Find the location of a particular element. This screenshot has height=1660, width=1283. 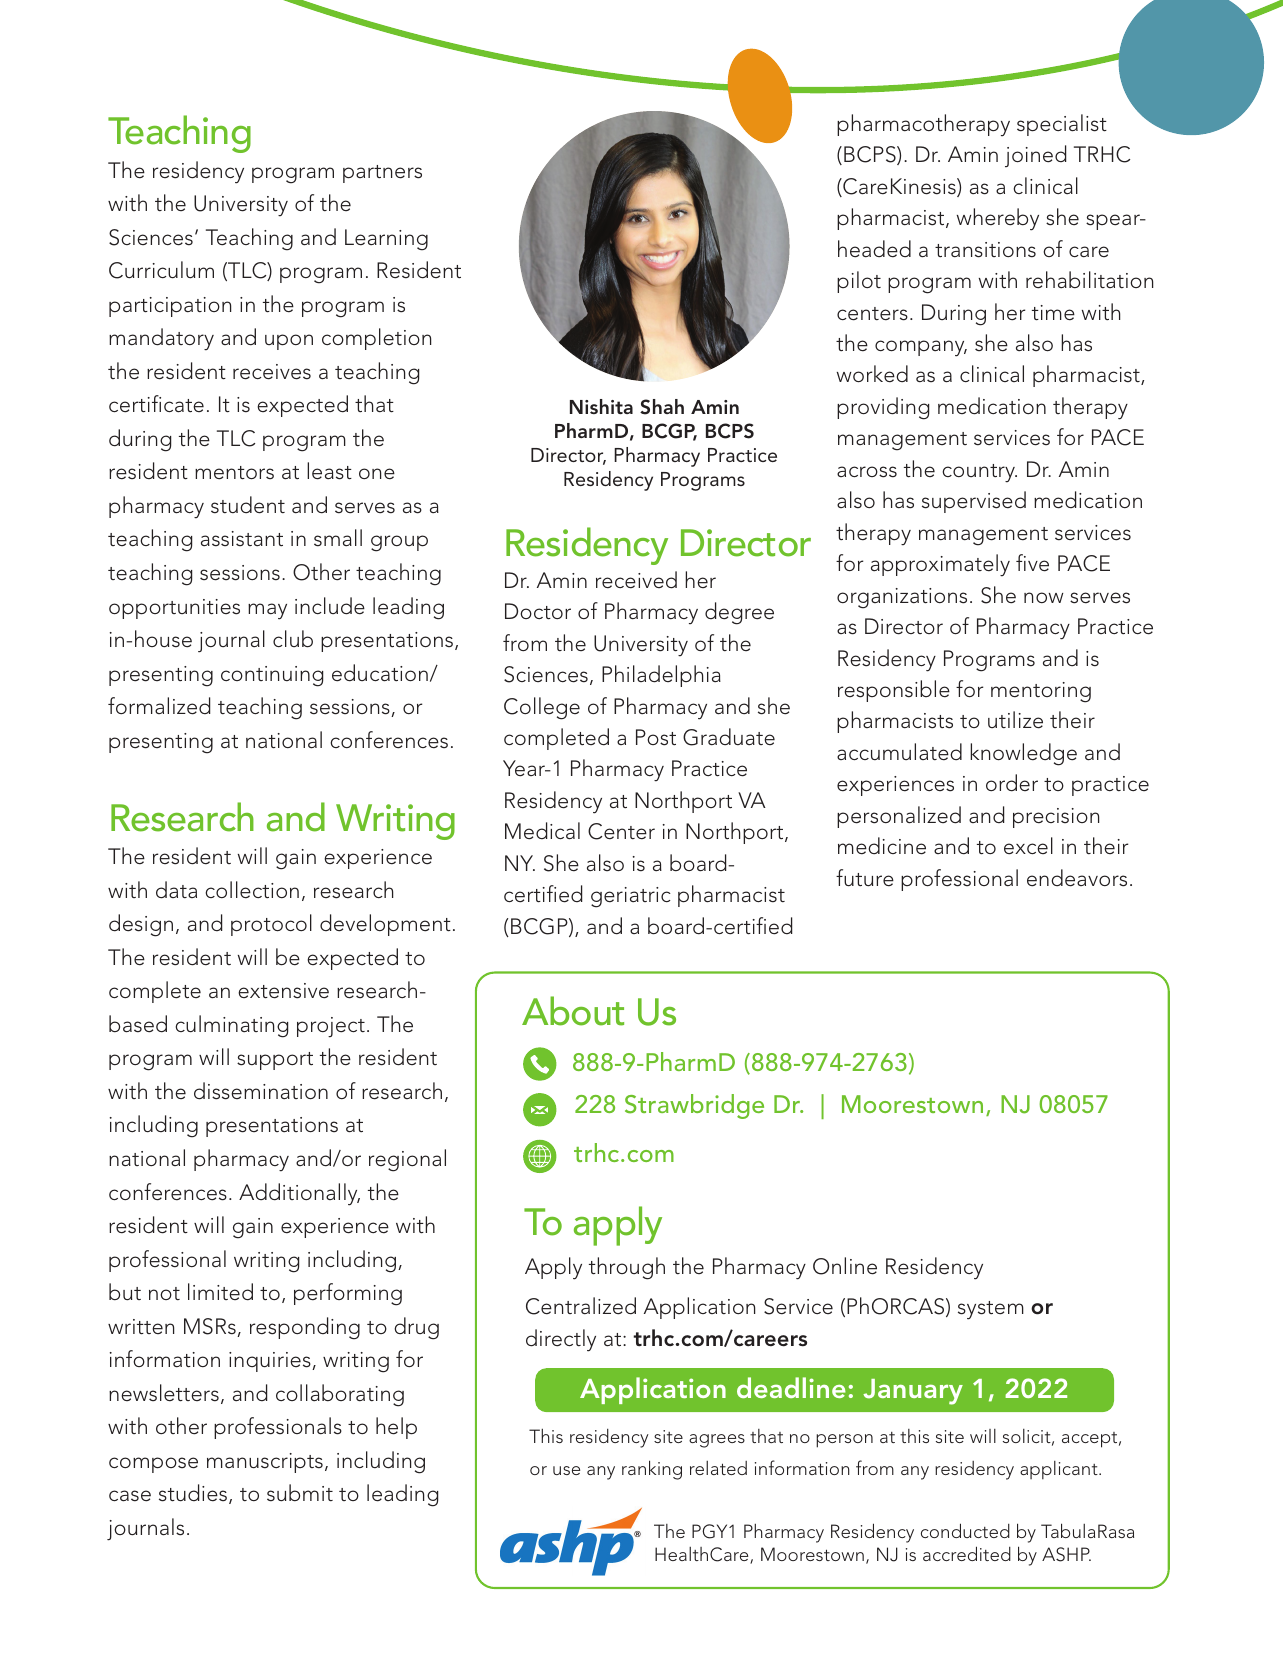

partners is located at coordinates (382, 174).
